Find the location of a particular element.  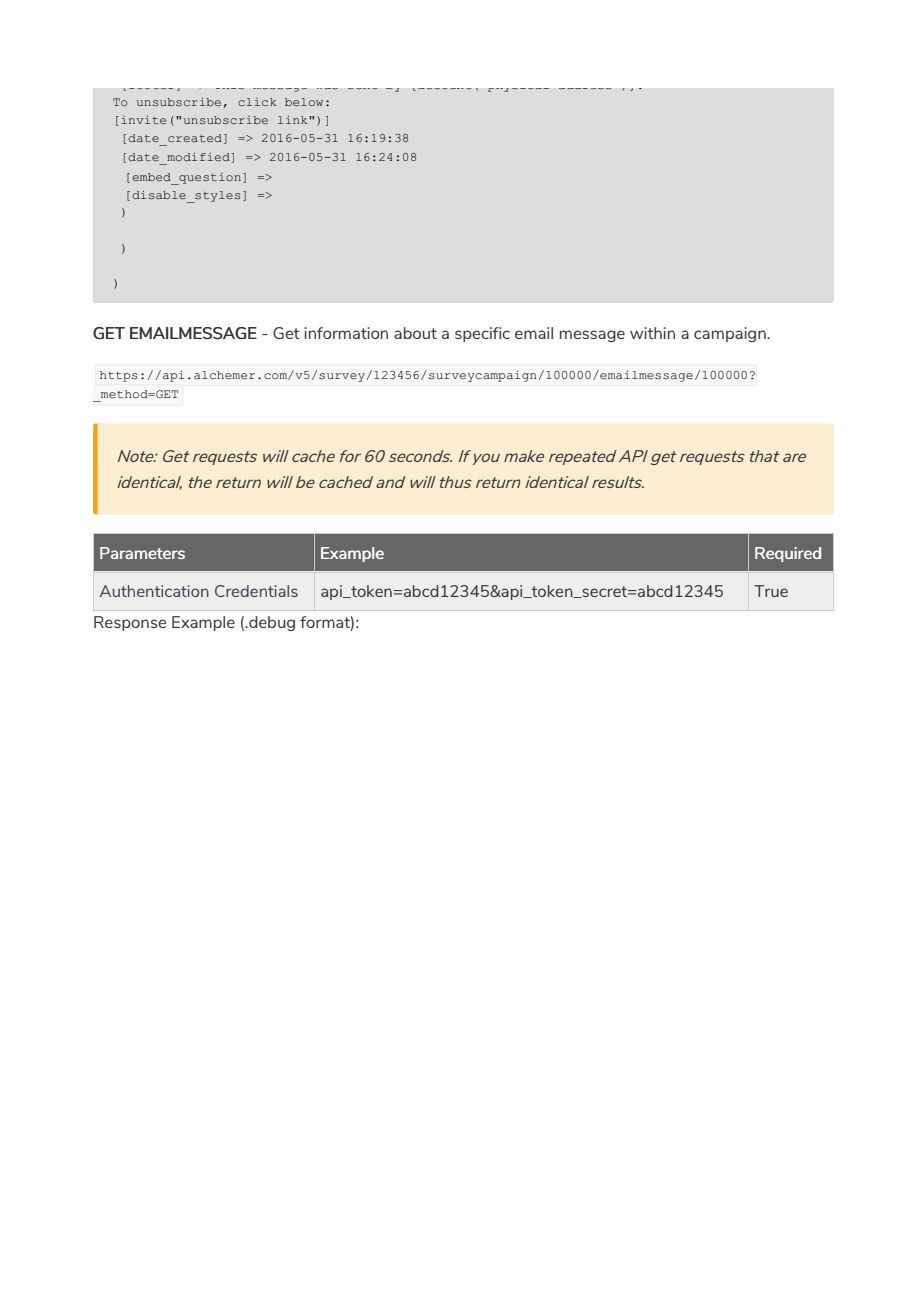

Required is located at coordinates (788, 554).
